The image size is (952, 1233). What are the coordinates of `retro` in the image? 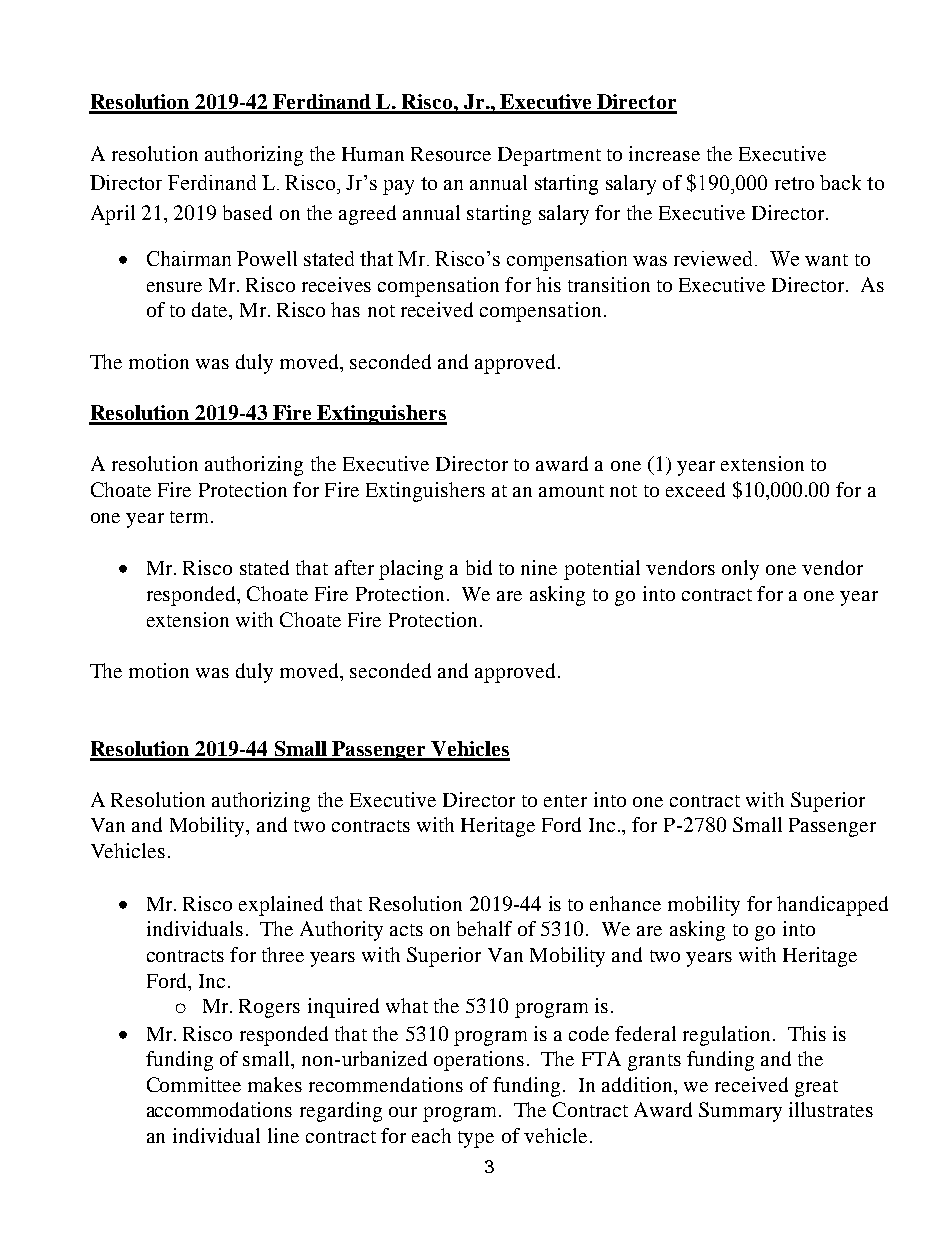 It's located at (794, 183).
